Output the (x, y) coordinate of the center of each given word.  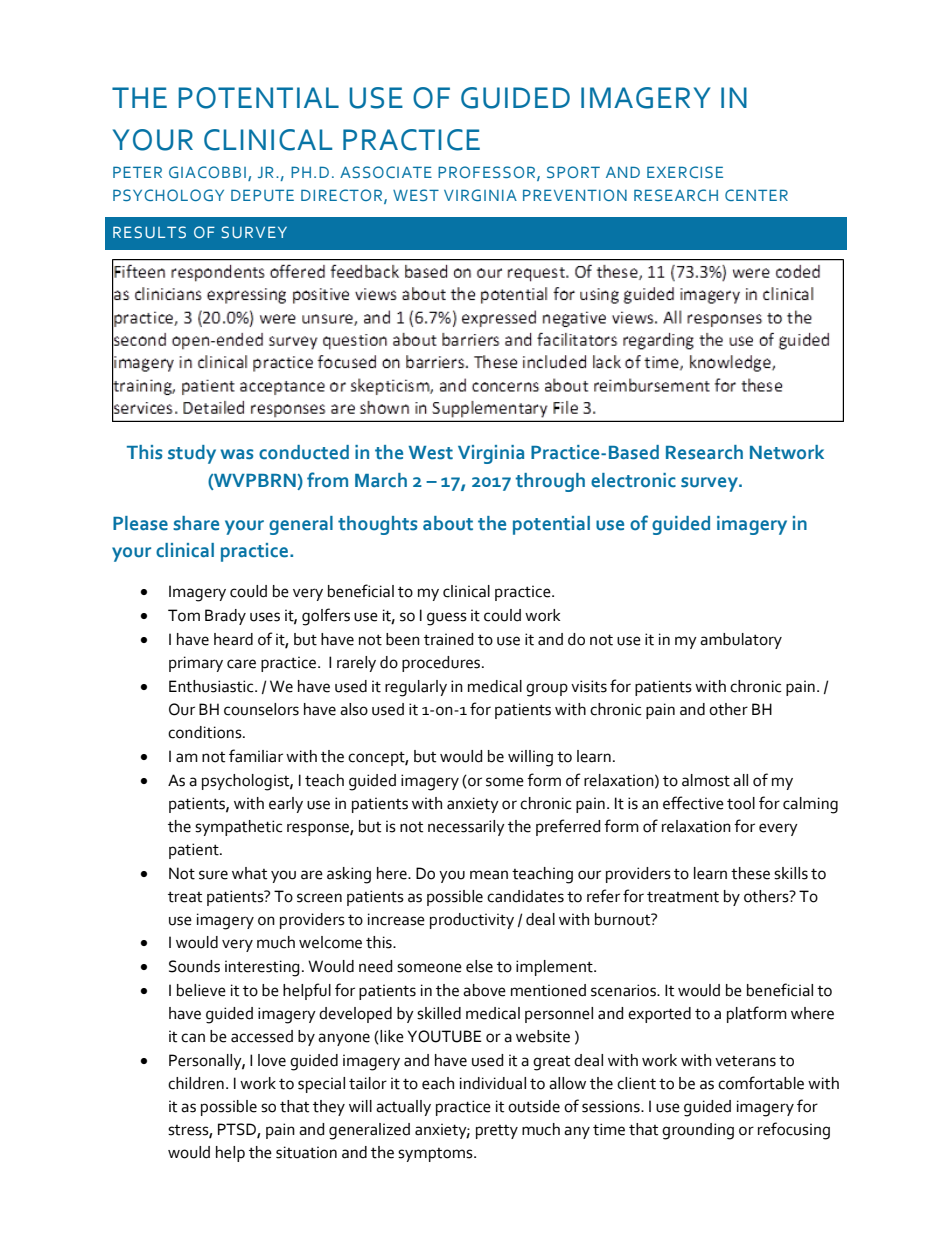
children (196, 1083)
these (750, 873)
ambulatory (741, 641)
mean (489, 875)
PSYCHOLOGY (168, 195)
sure (213, 875)
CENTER (756, 195)
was (236, 454)
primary (196, 664)
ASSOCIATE (386, 172)
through (550, 482)
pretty (497, 1132)
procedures (442, 664)
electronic (633, 480)
